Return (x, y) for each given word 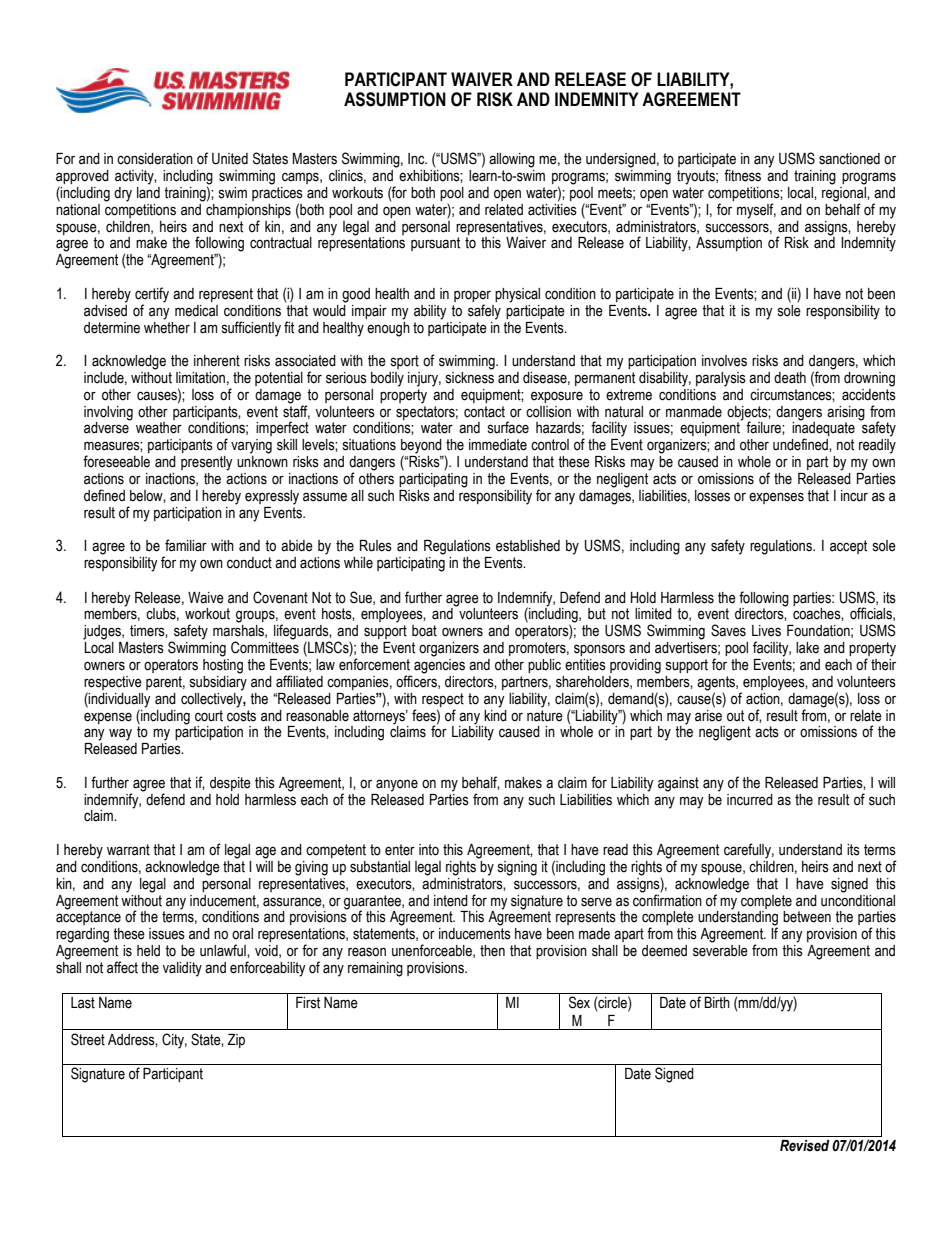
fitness (742, 175)
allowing (512, 160)
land (148, 191)
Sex (579, 1002)
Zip (236, 1041)
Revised (804, 1146)
